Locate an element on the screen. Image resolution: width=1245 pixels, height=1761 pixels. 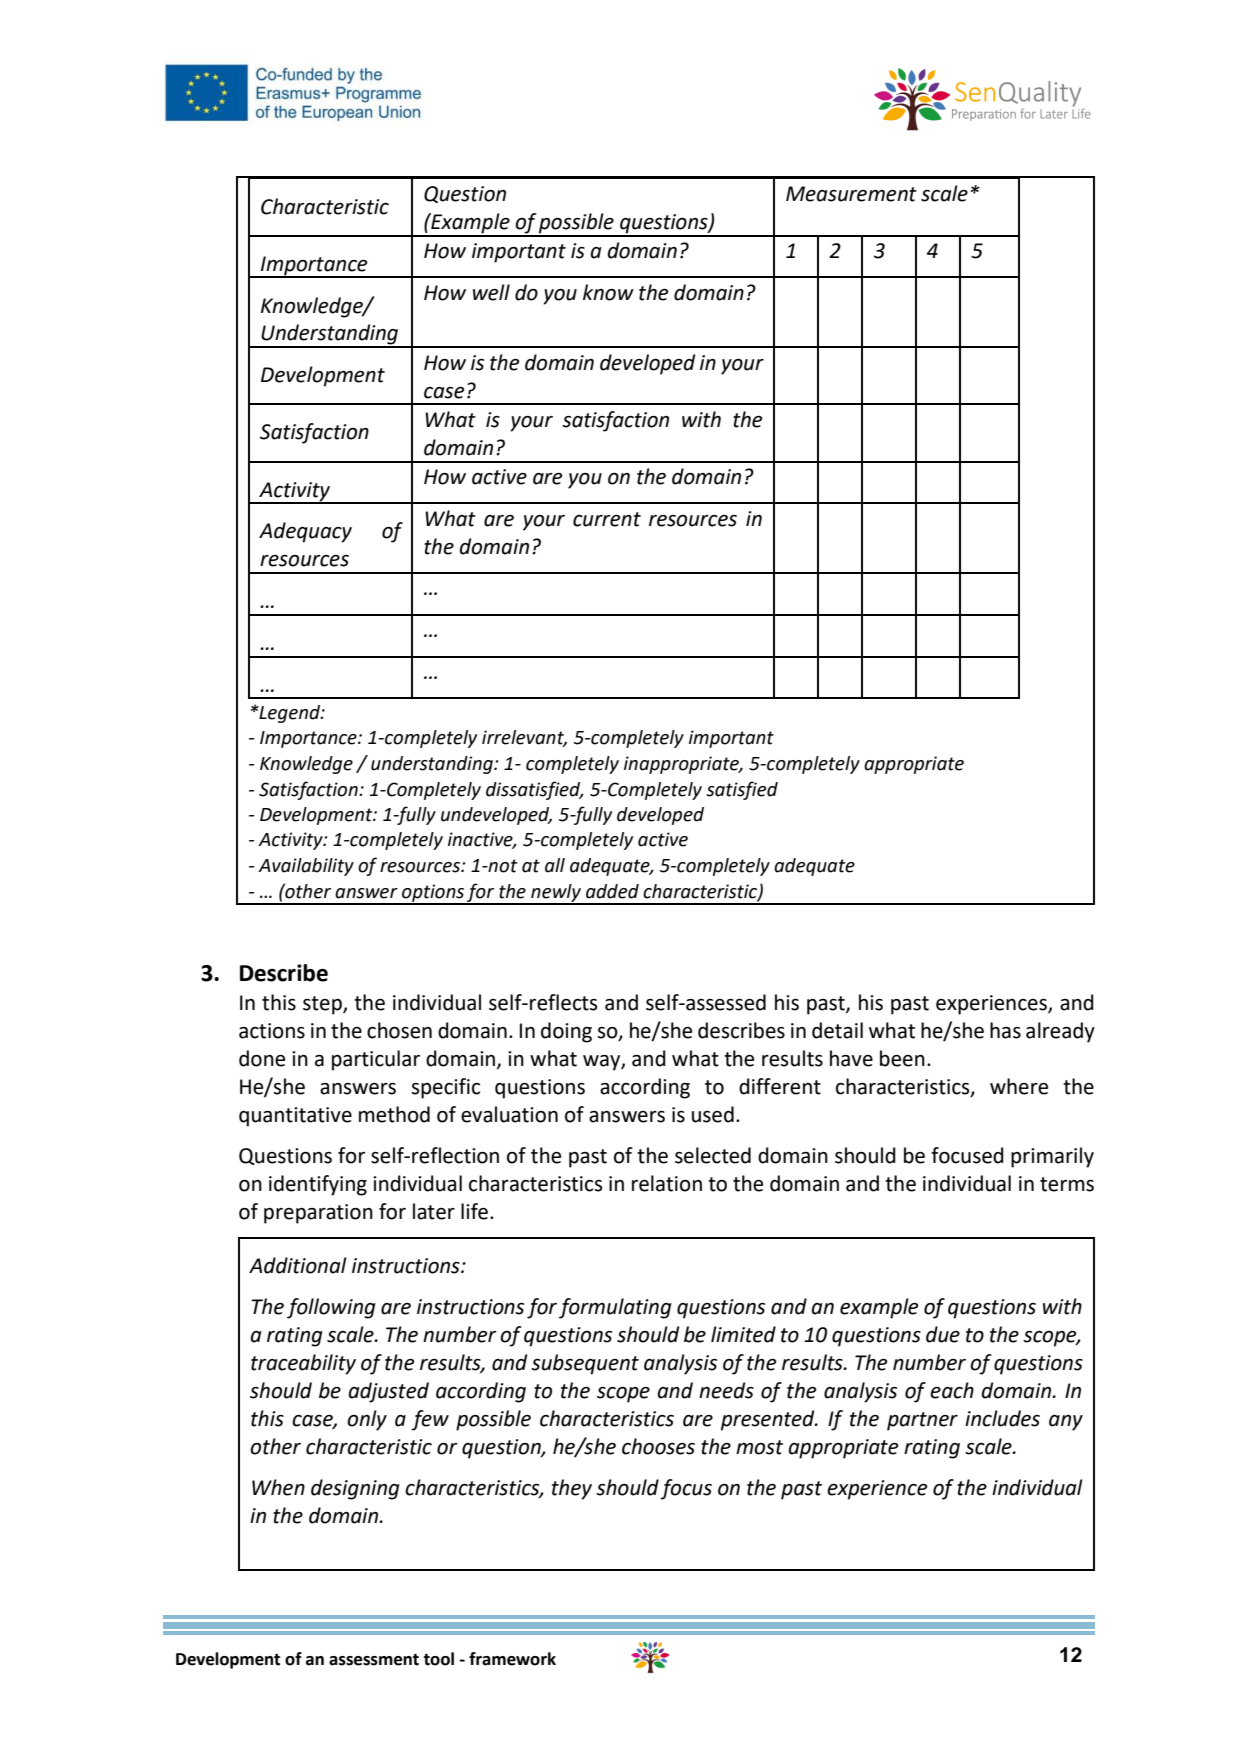
has is located at coordinates (1005, 1030).
